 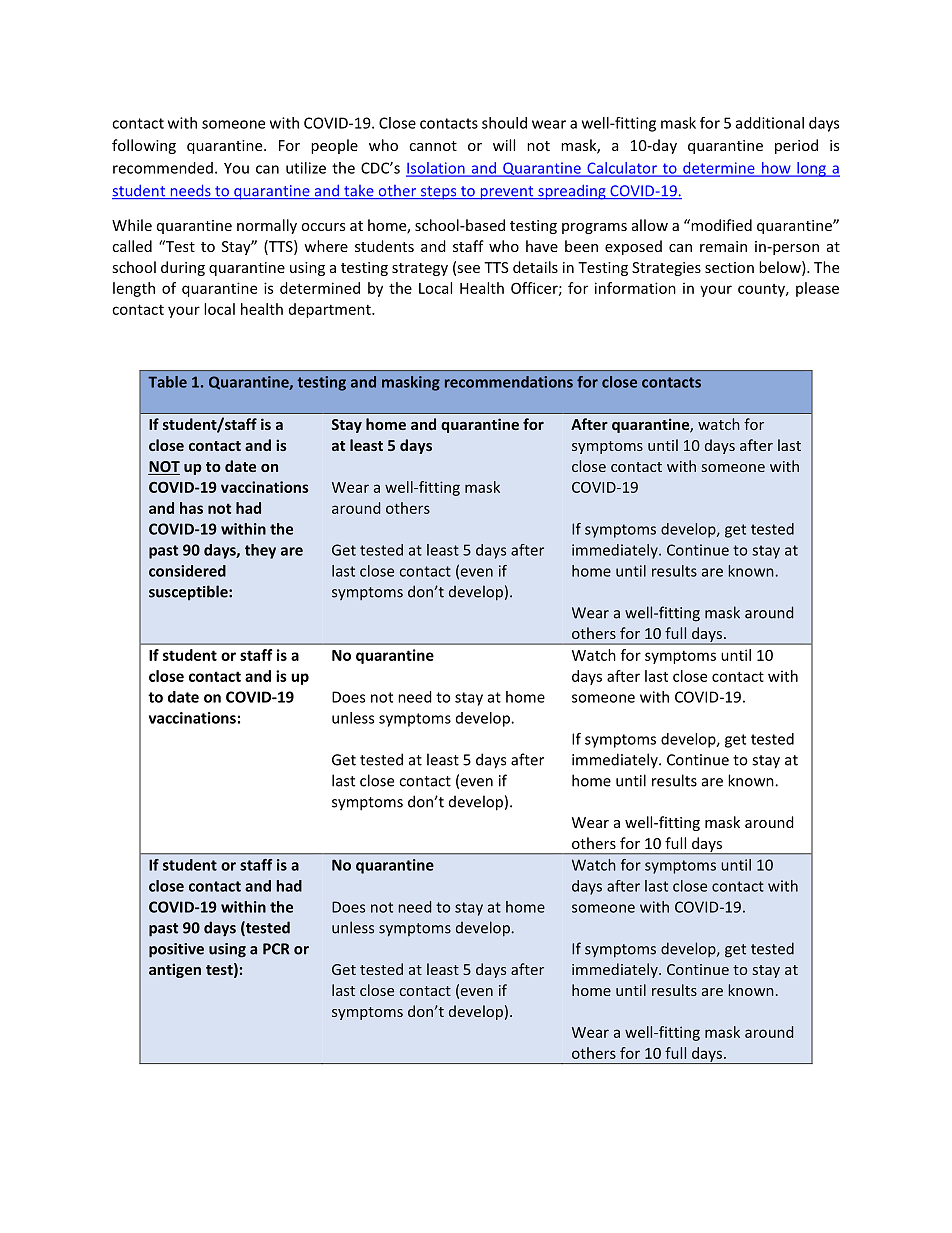 I want to click on positive, so click(x=176, y=950).
